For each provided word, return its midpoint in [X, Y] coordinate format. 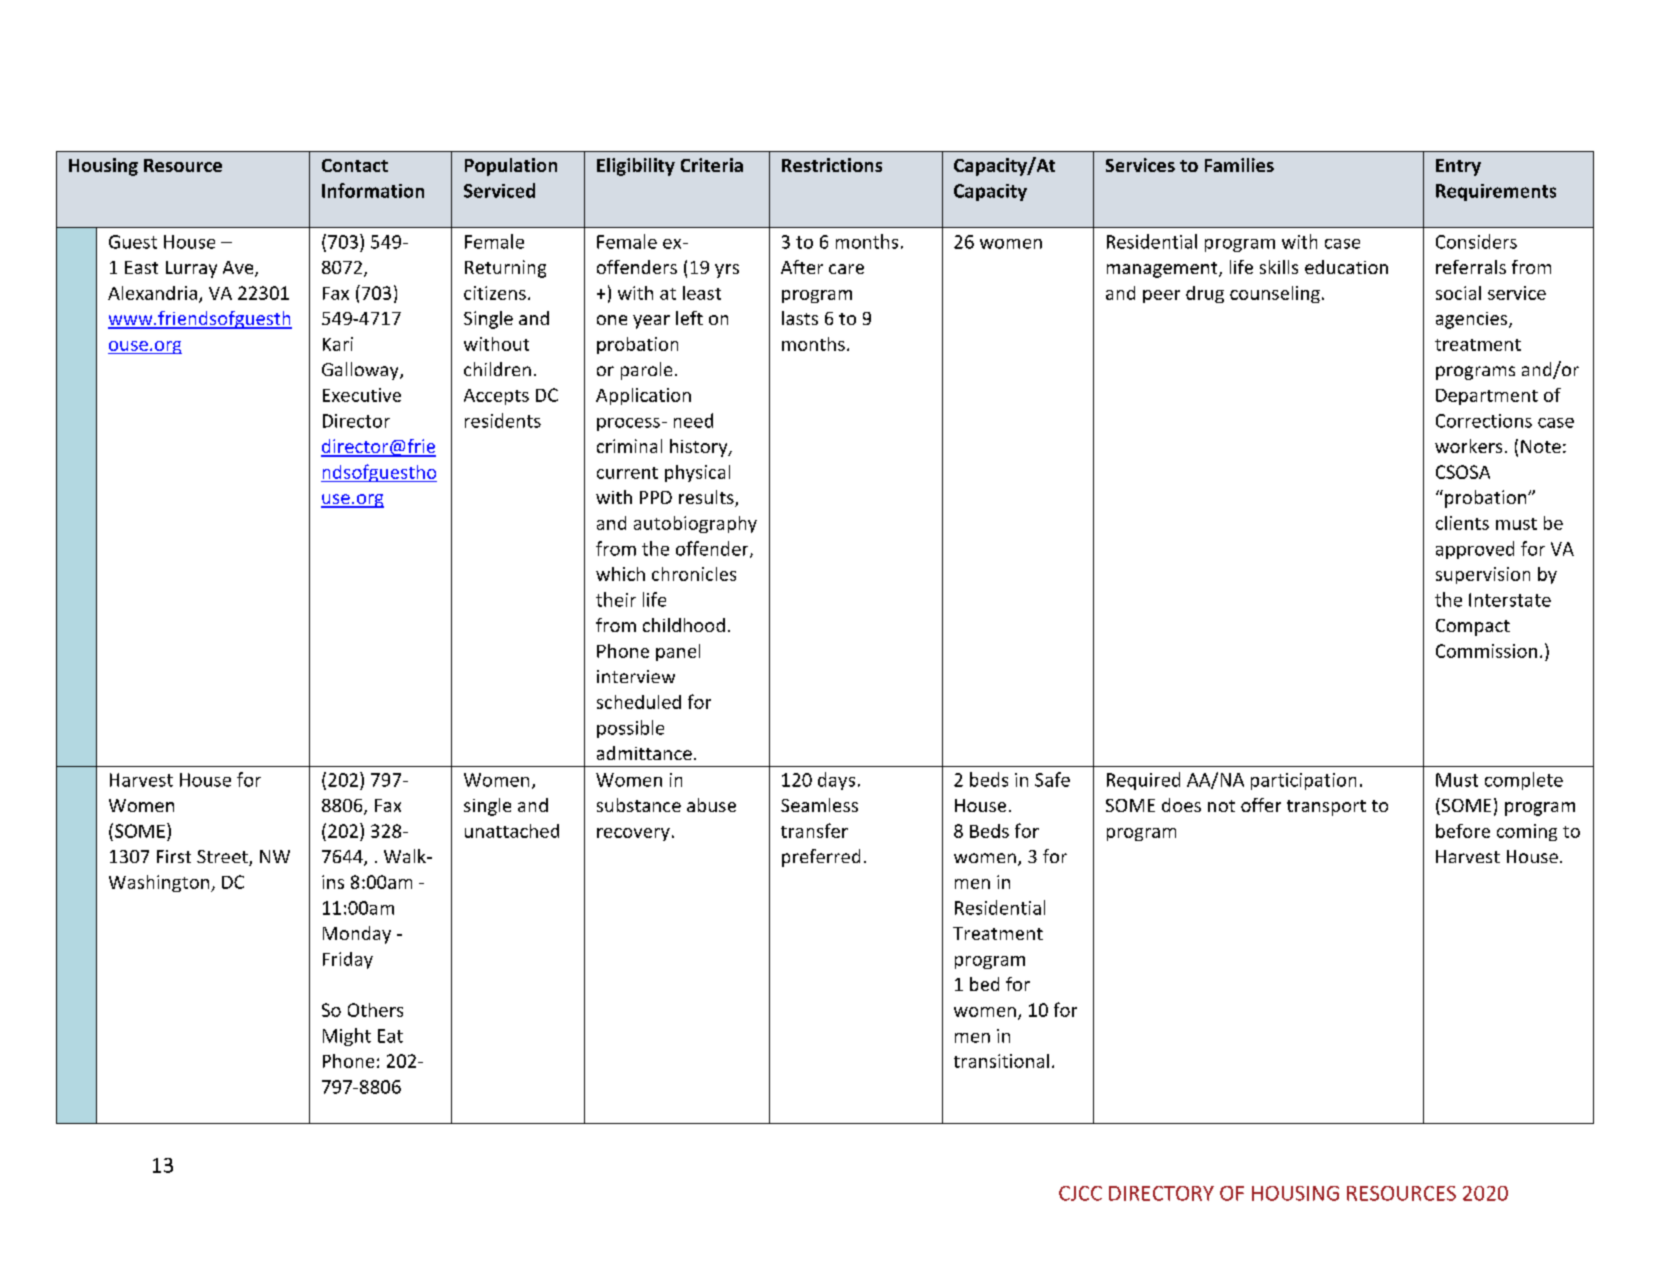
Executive [362, 395]
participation [1303, 781]
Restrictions [832, 165]
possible [630, 729]
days [836, 781]
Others [375, 1010]
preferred [821, 858]
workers [1468, 446]
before [1463, 831]
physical [697, 473]
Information [373, 190]
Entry [1458, 167]
